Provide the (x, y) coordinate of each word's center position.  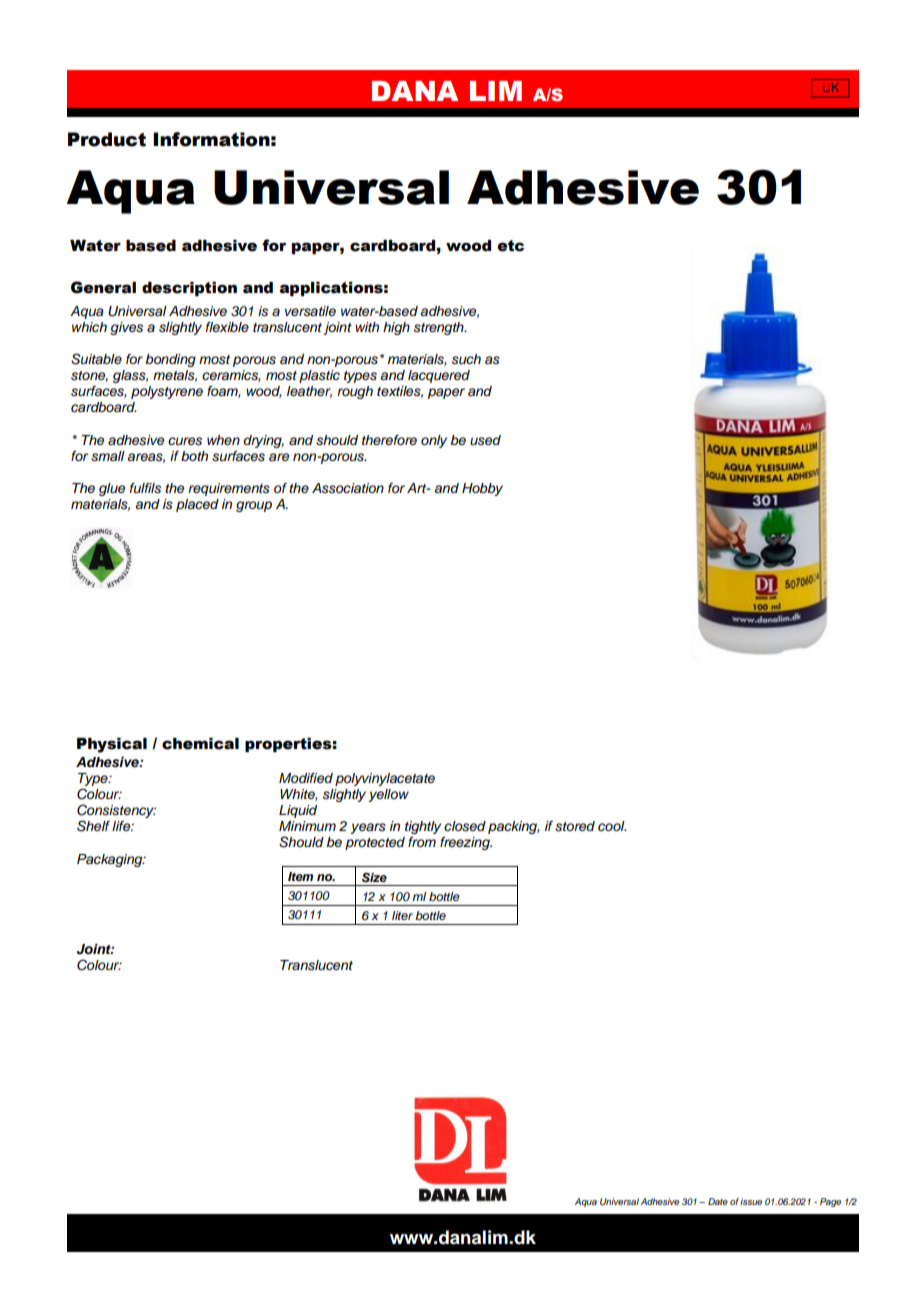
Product (107, 139)
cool (612, 826)
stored (575, 826)
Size (374, 877)
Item (300, 876)
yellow (388, 795)
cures (185, 441)
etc (510, 246)
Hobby (482, 489)
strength (440, 328)
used (485, 440)
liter (402, 915)
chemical (200, 744)
